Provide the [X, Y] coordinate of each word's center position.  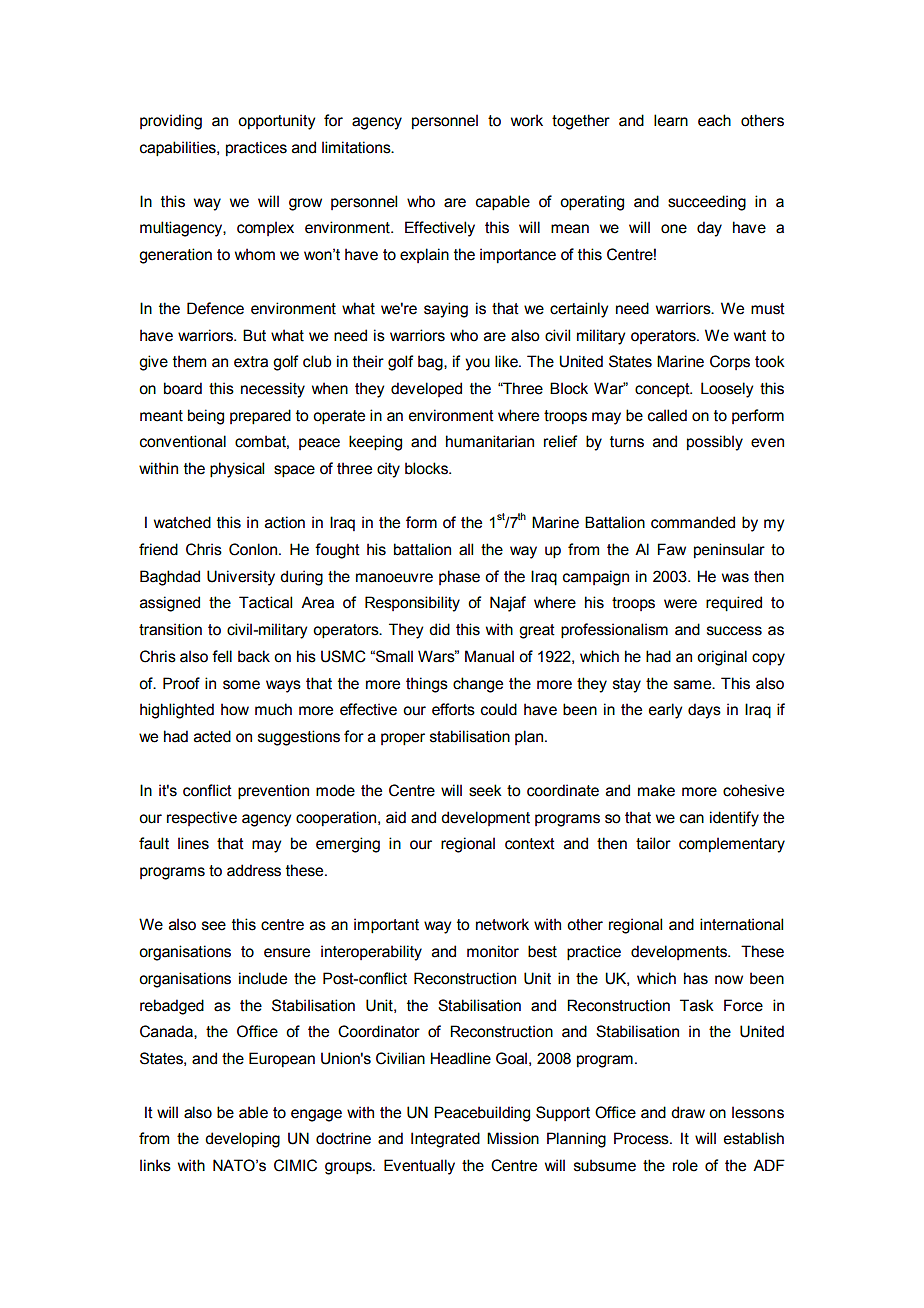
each [714, 120]
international [741, 924]
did [439, 629]
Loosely [727, 390]
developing [242, 1140]
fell [222, 656]
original [722, 658]
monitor [493, 951]
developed [426, 389]
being [206, 417]
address [254, 870]
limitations [357, 147]
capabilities [179, 149]
